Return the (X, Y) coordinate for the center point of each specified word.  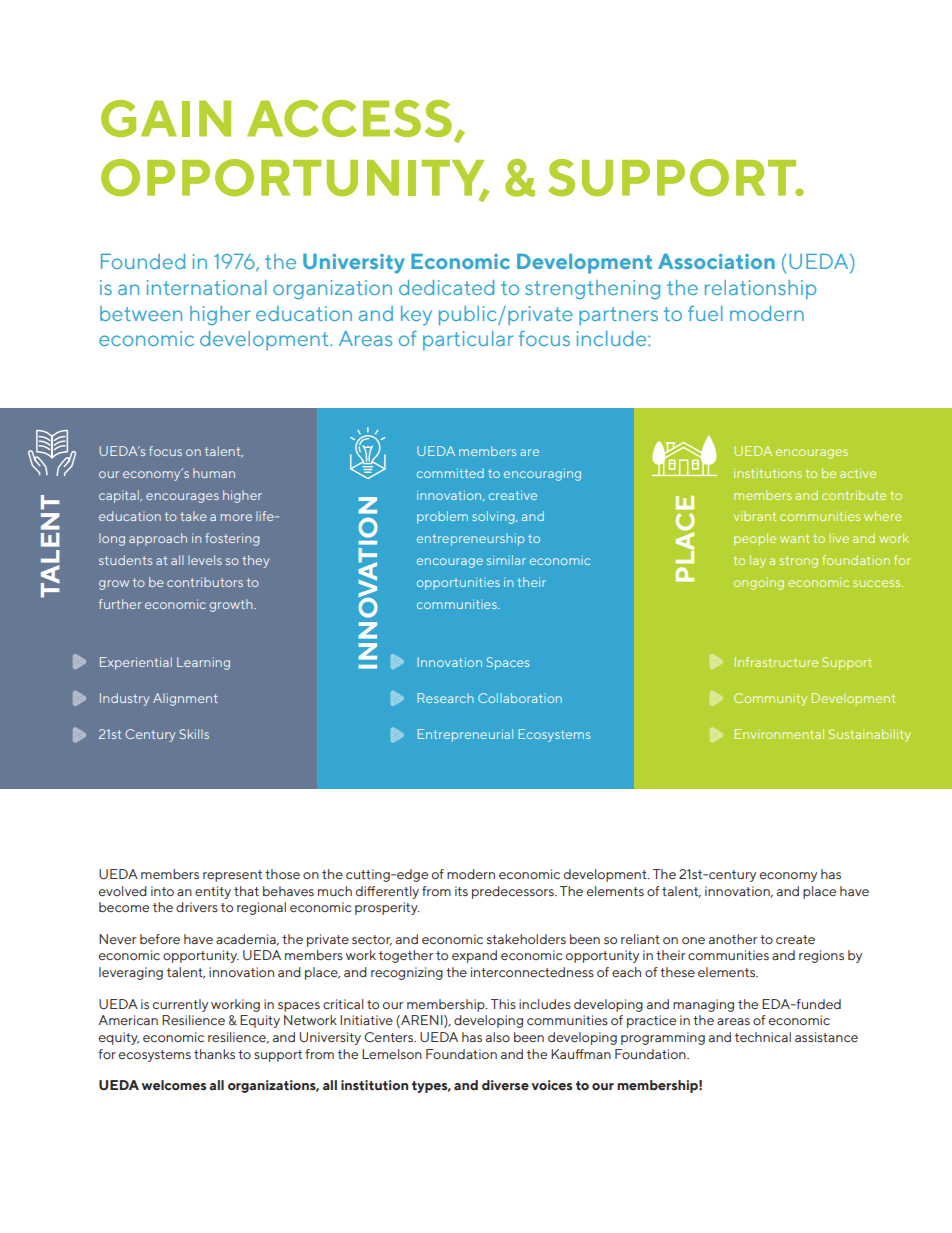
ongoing (759, 585)
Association (716, 261)
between (141, 313)
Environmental (779, 734)
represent (232, 876)
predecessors (514, 892)
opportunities (458, 583)
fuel (705, 313)
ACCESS (349, 118)
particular (468, 340)
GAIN (166, 118)
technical (763, 1037)
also (498, 1037)
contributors (205, 582)
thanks (214, 1054)
